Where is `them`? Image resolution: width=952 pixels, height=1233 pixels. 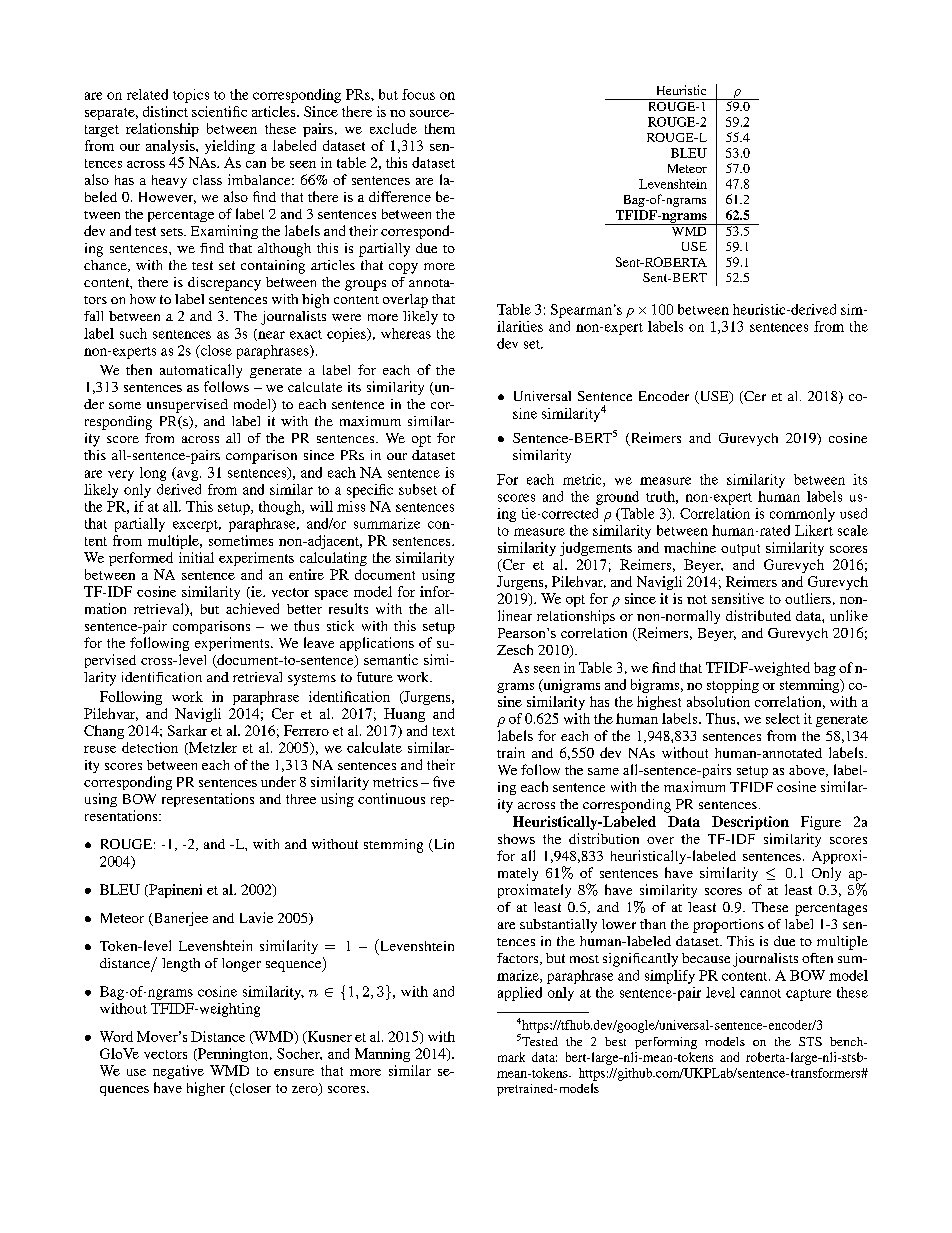 them is located at coordinates (440, 128).
